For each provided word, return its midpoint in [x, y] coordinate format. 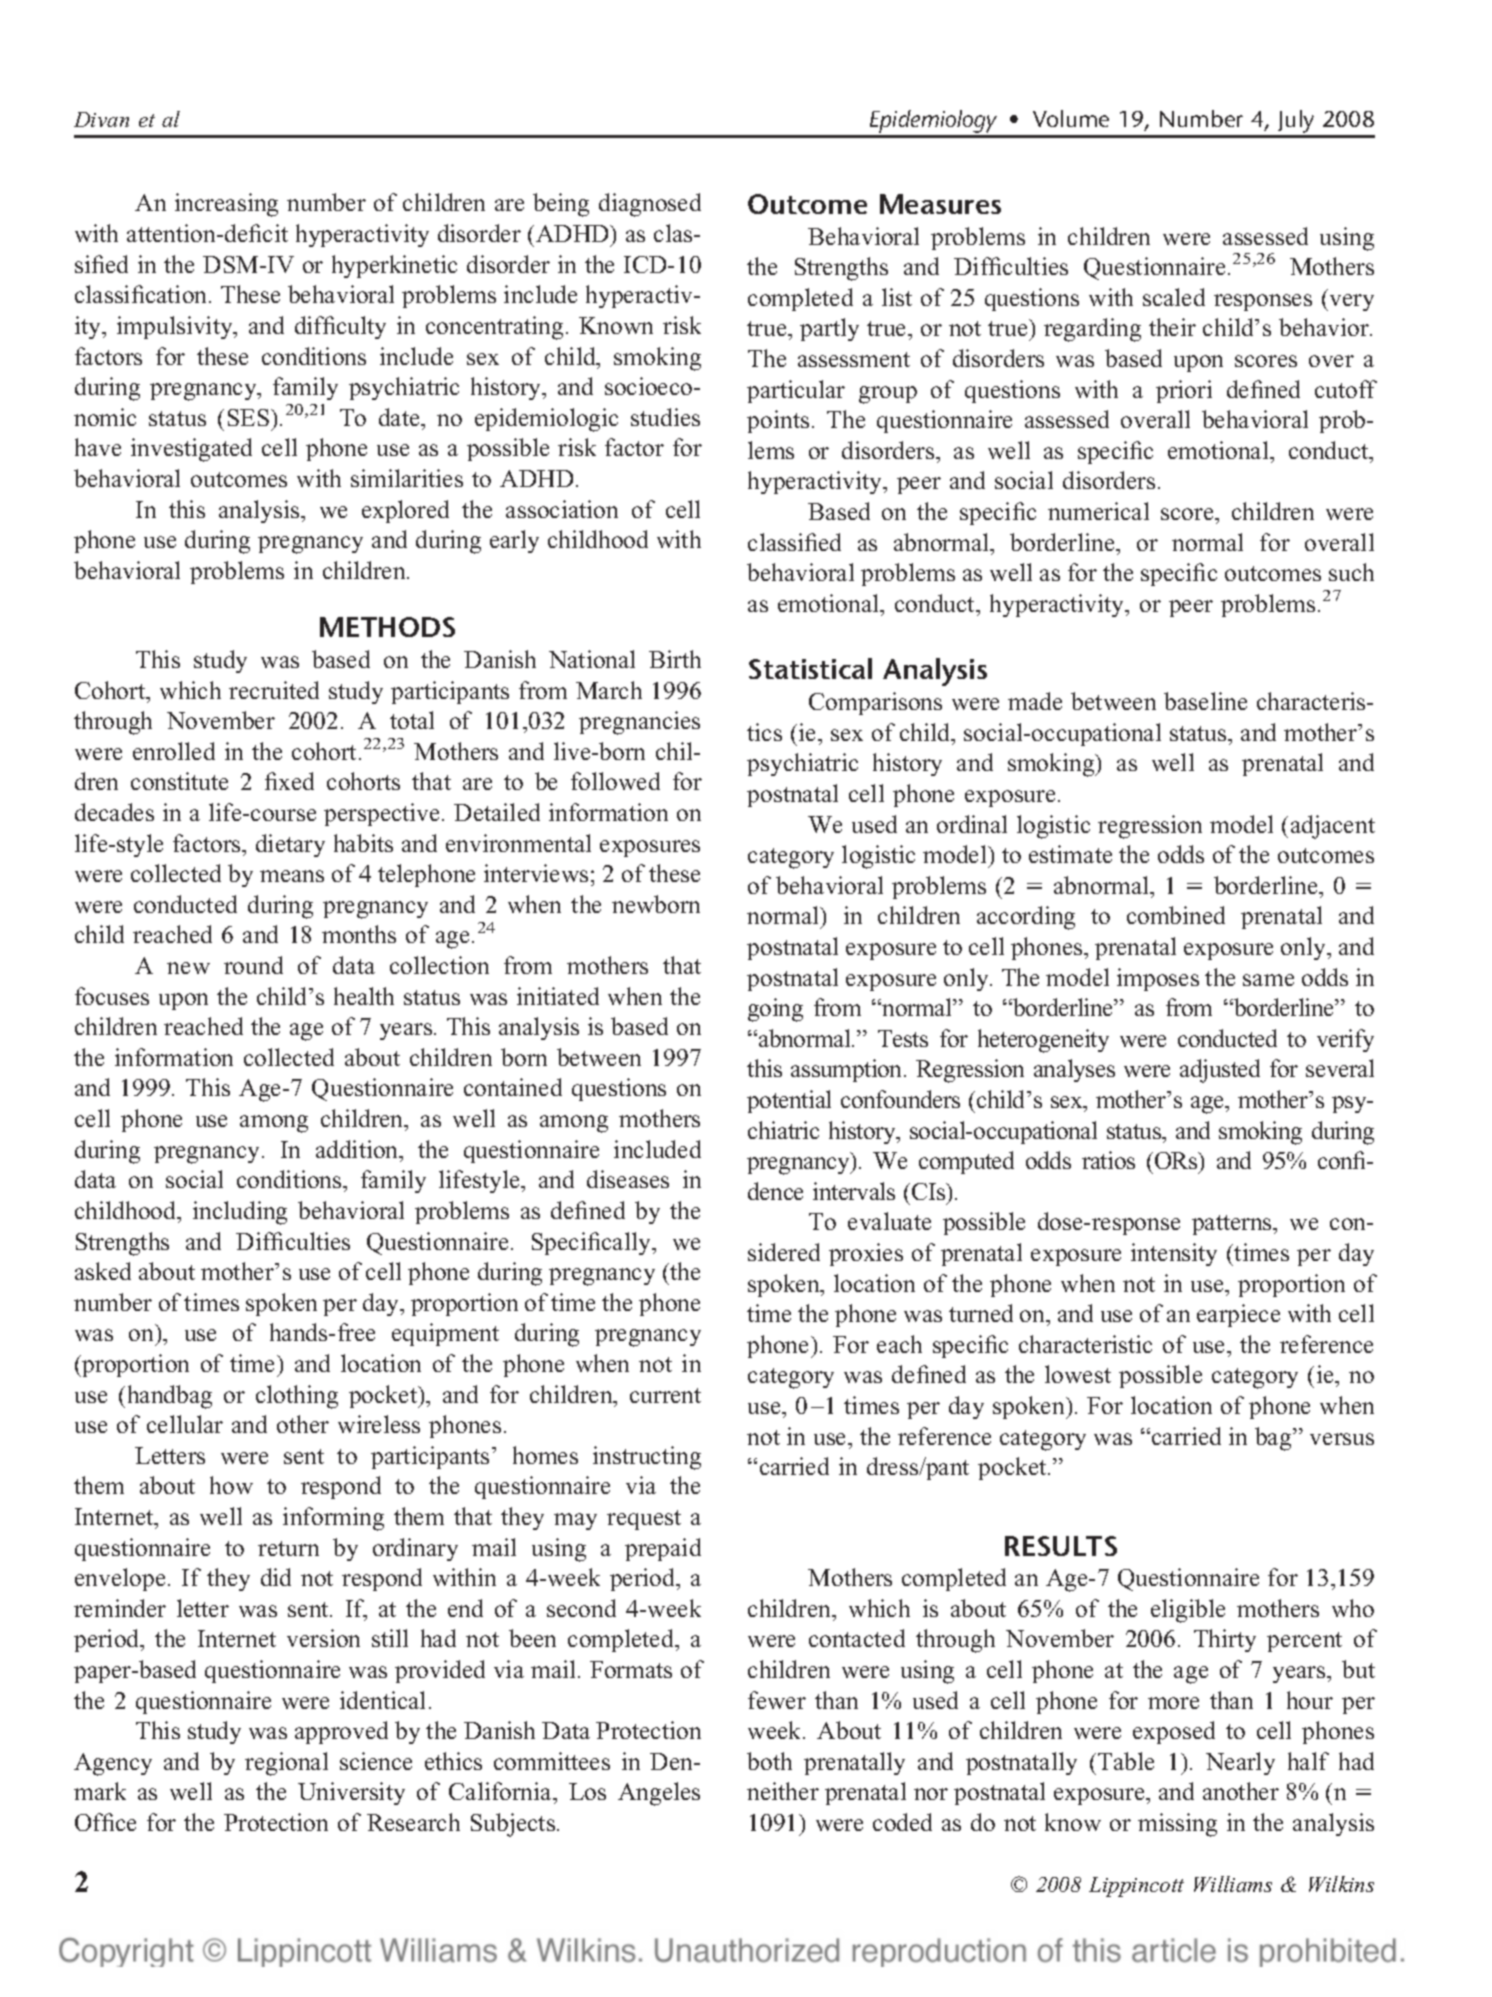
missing [1177, 1825]
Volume [1071, 118]
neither [783, 1791]
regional [286, 1764]
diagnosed [650, 205]
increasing [226, 205]
